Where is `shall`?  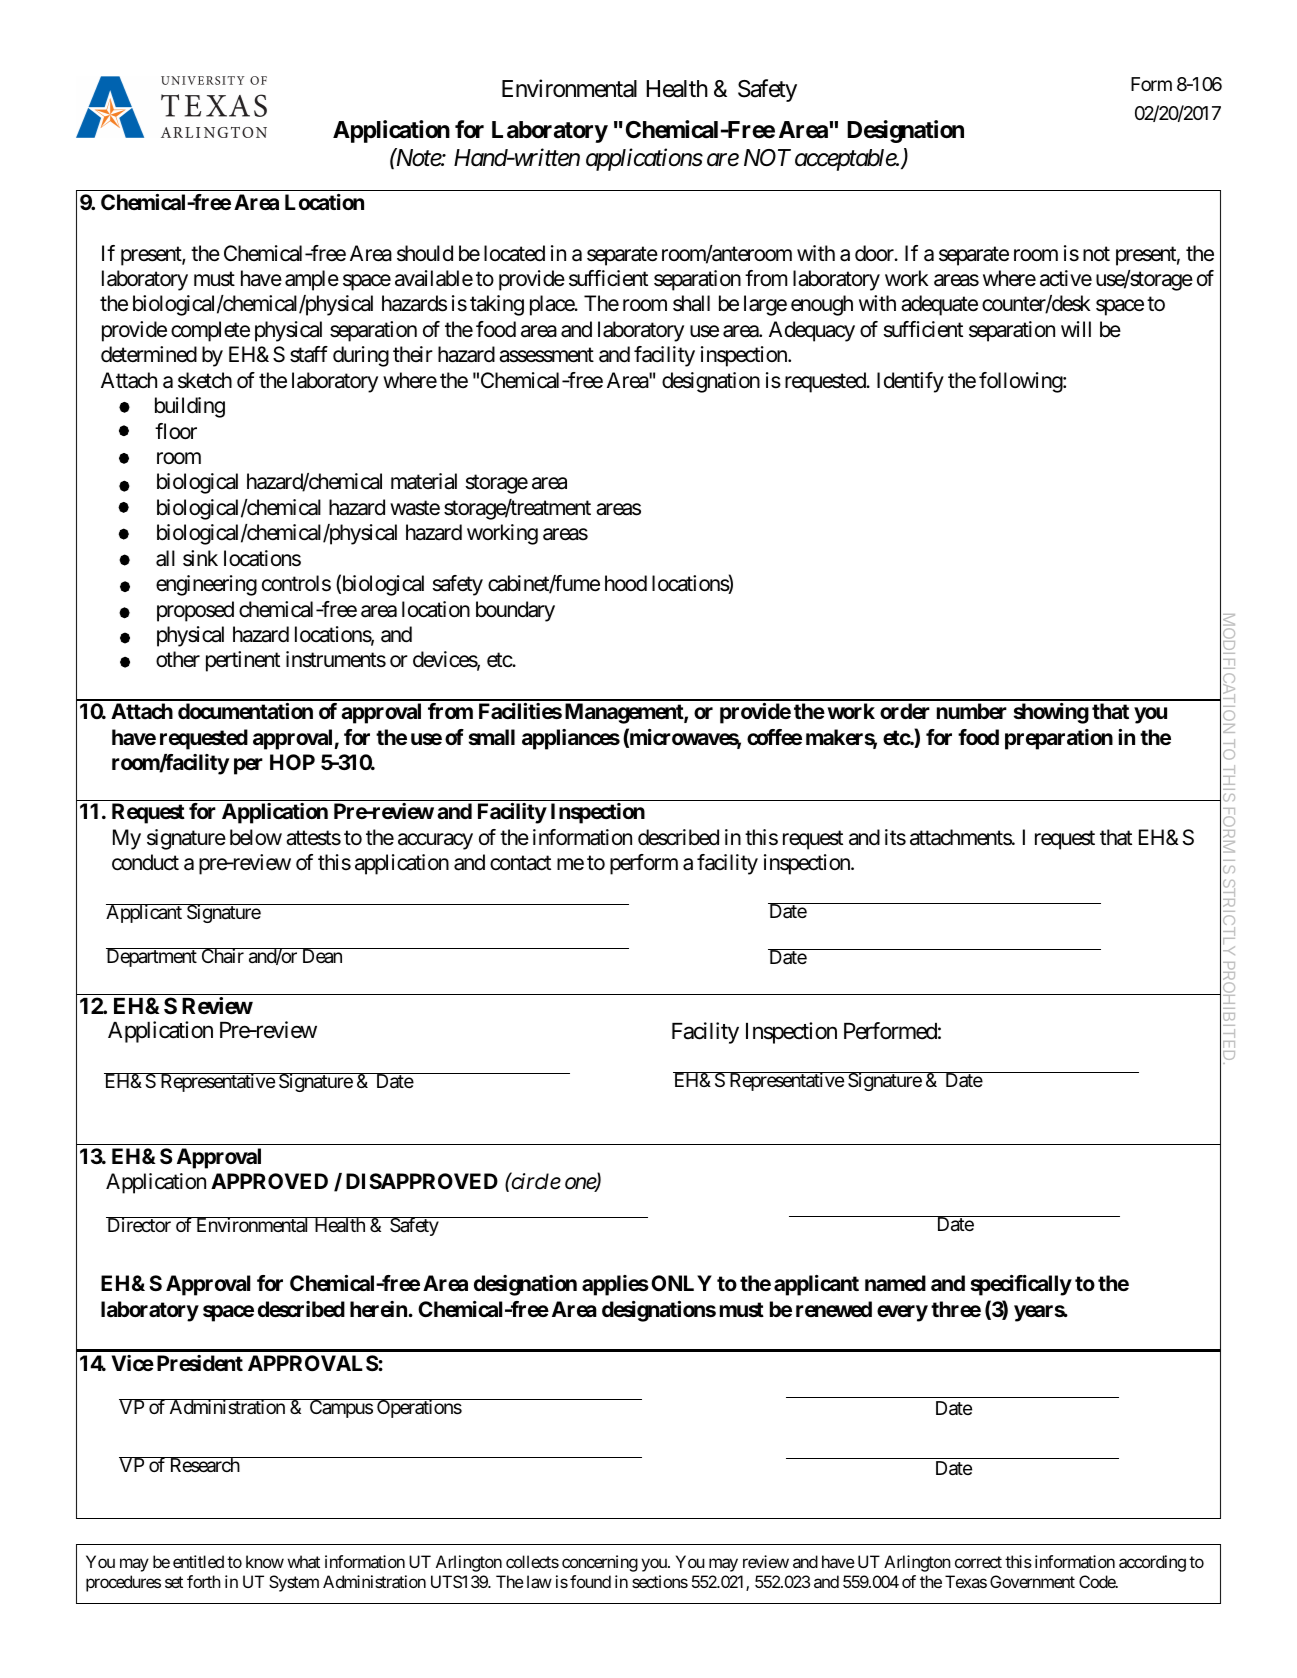
shall is located at coordinates (691, 303).
